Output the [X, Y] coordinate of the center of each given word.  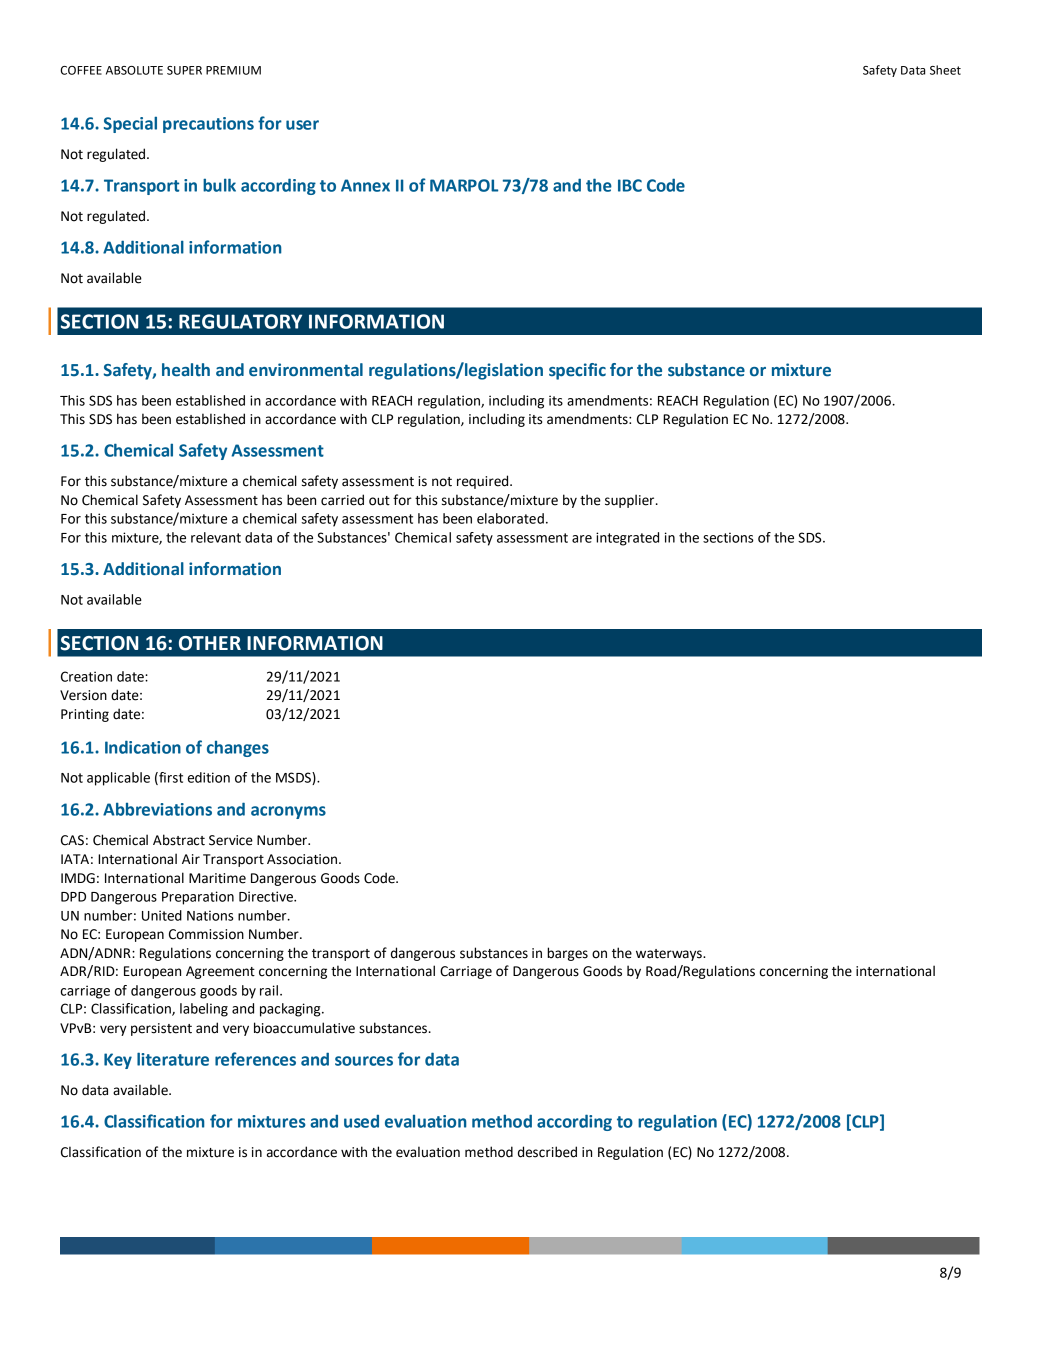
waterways [670, 955]
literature [173, 1059]
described [547, 1152]
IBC [630, 185]
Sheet [945, 70]
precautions [208, 125]
